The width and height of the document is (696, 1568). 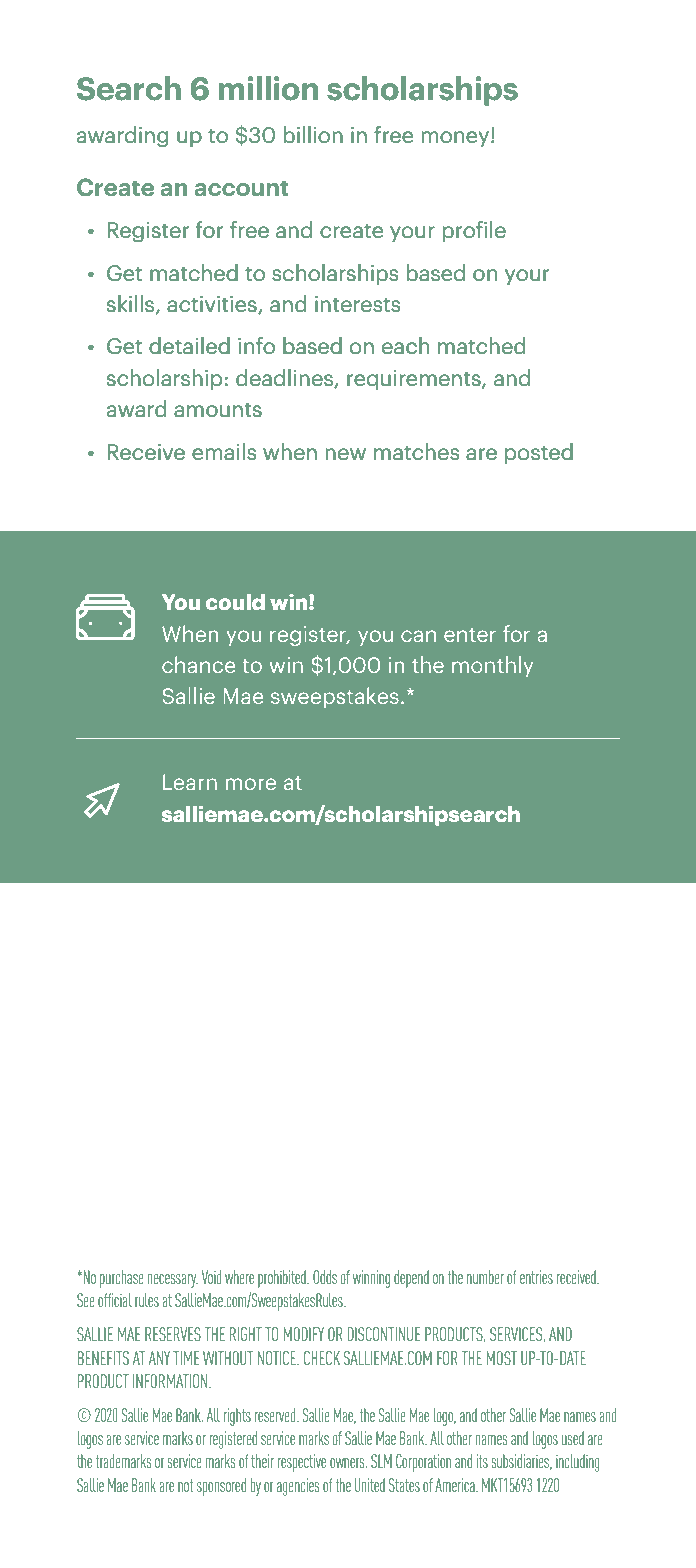 What do you see at coordinates (159, 1358) in the document?
I see `ANY` at bounding box center [159, 1358].
